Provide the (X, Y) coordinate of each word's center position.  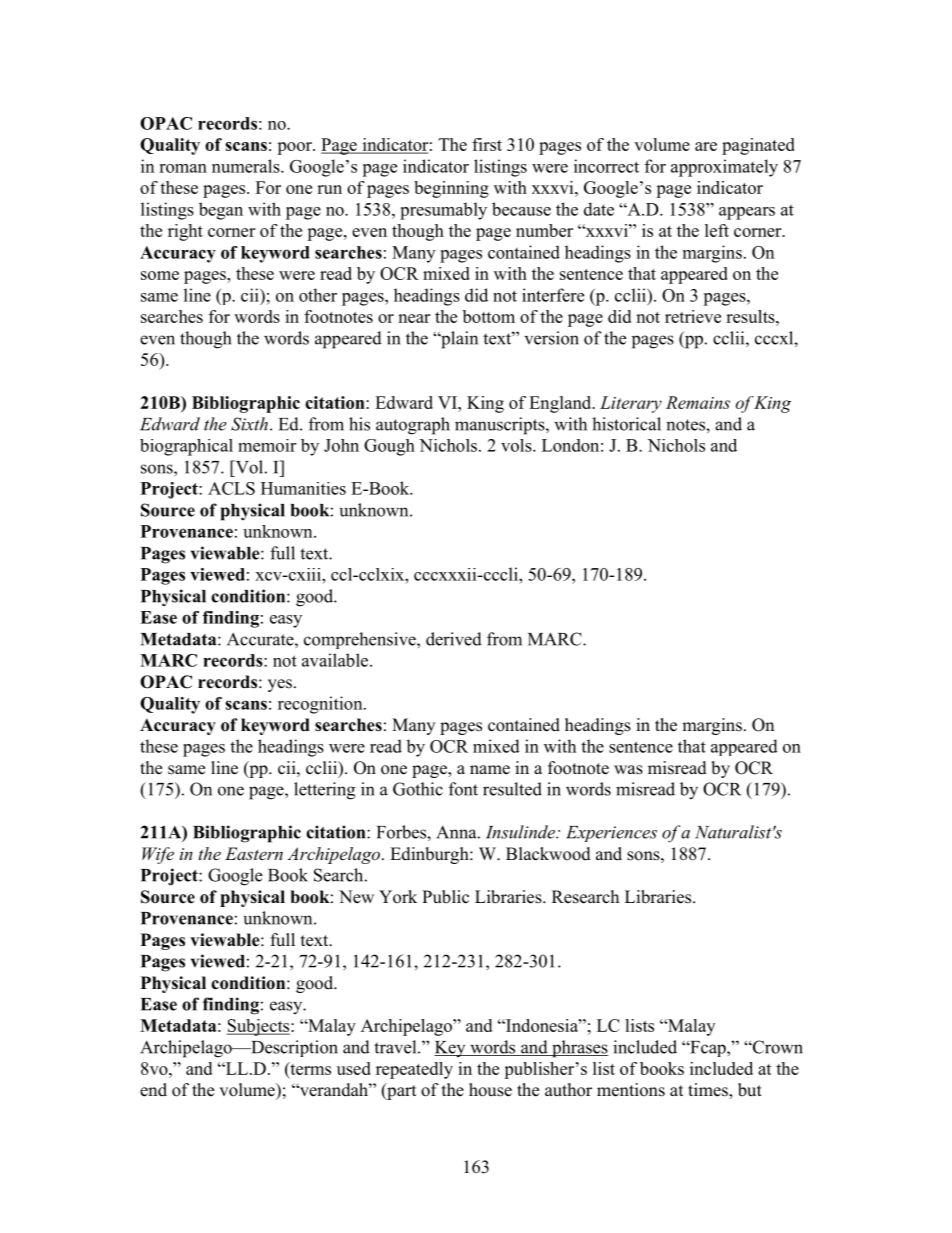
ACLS (231, 488)
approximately (724, 168)
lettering (324, 791)
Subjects (259, 1027)
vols (517, 445)
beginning (451, 189)
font (463, 789)
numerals (247, 166)
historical (626, 424)
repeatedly (414, 1070)
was (628, 770)
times (709, 1091)
